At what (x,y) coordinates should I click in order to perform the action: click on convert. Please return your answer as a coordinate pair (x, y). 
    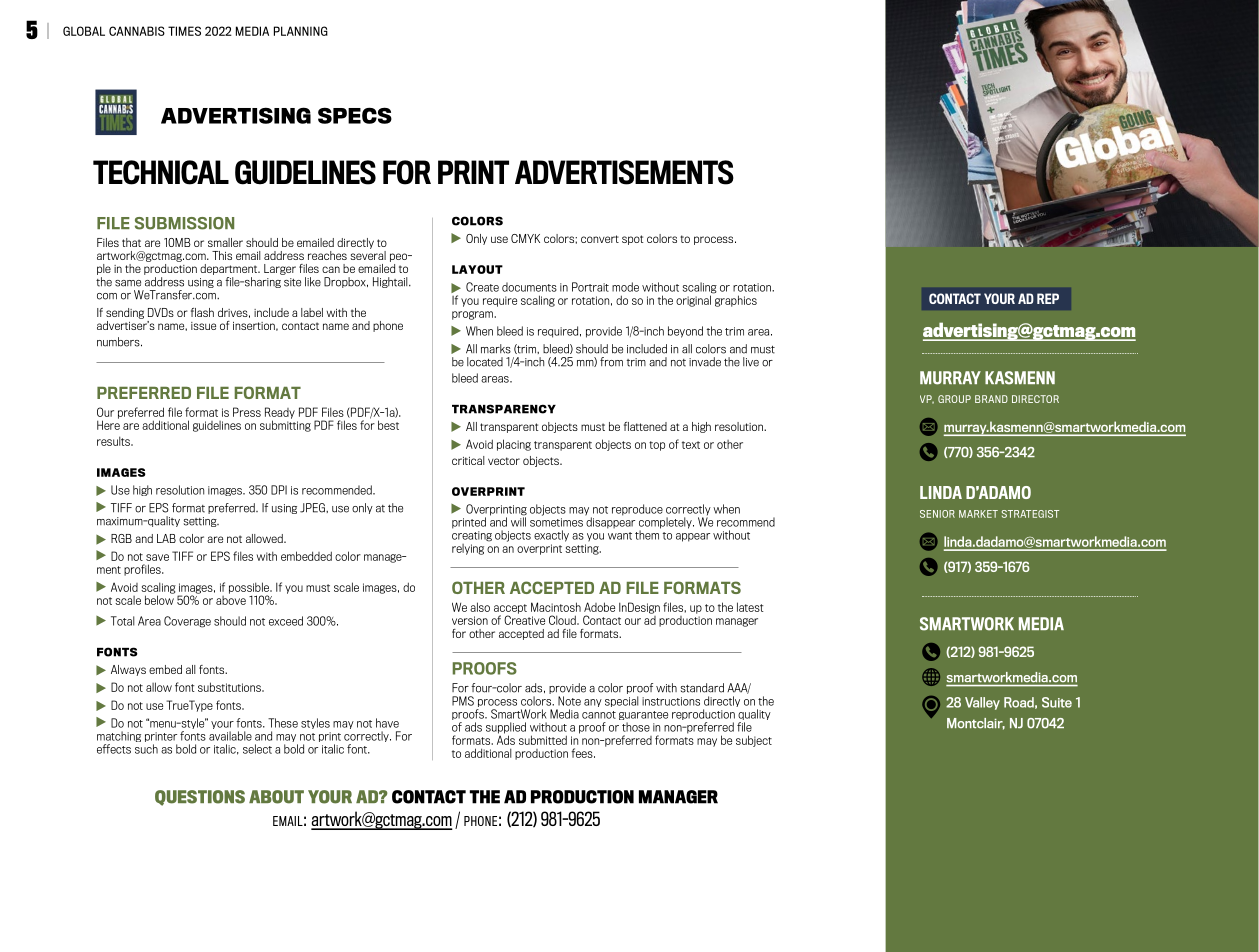
    Looking at the image, I should click on (600, 239).
